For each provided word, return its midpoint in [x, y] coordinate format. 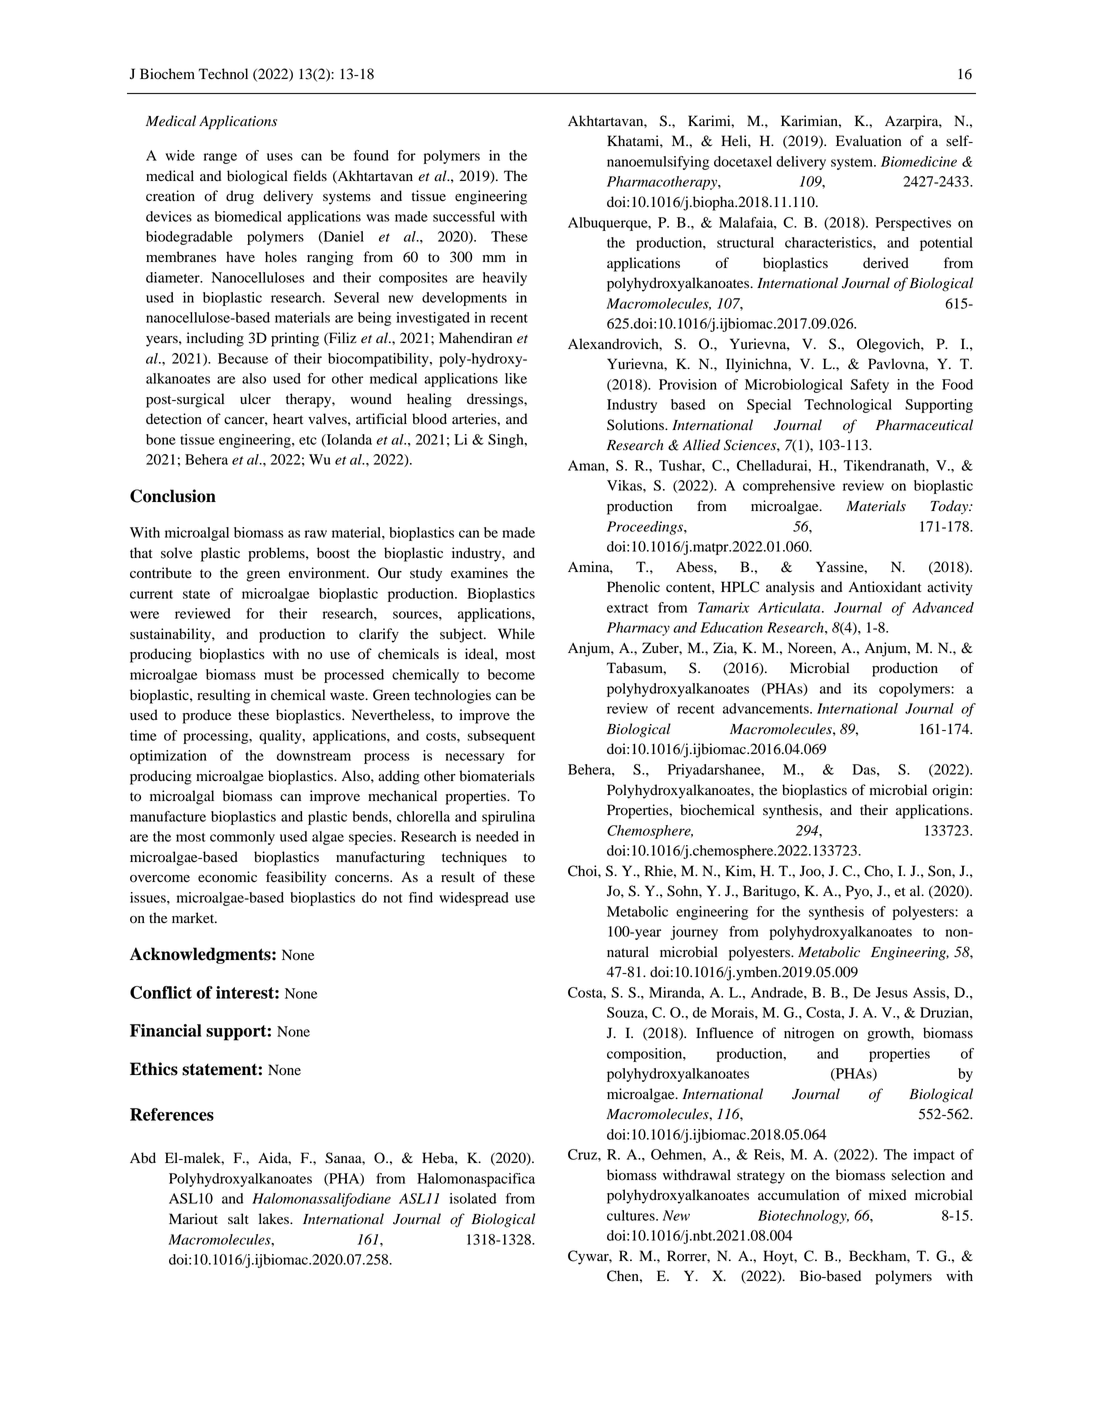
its [860, 688]
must [279, 675]
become [511, 674]
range [220, 158]
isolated [473, 1198]
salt [238, 1218]
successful [464, 216]
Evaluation [868, 141]
